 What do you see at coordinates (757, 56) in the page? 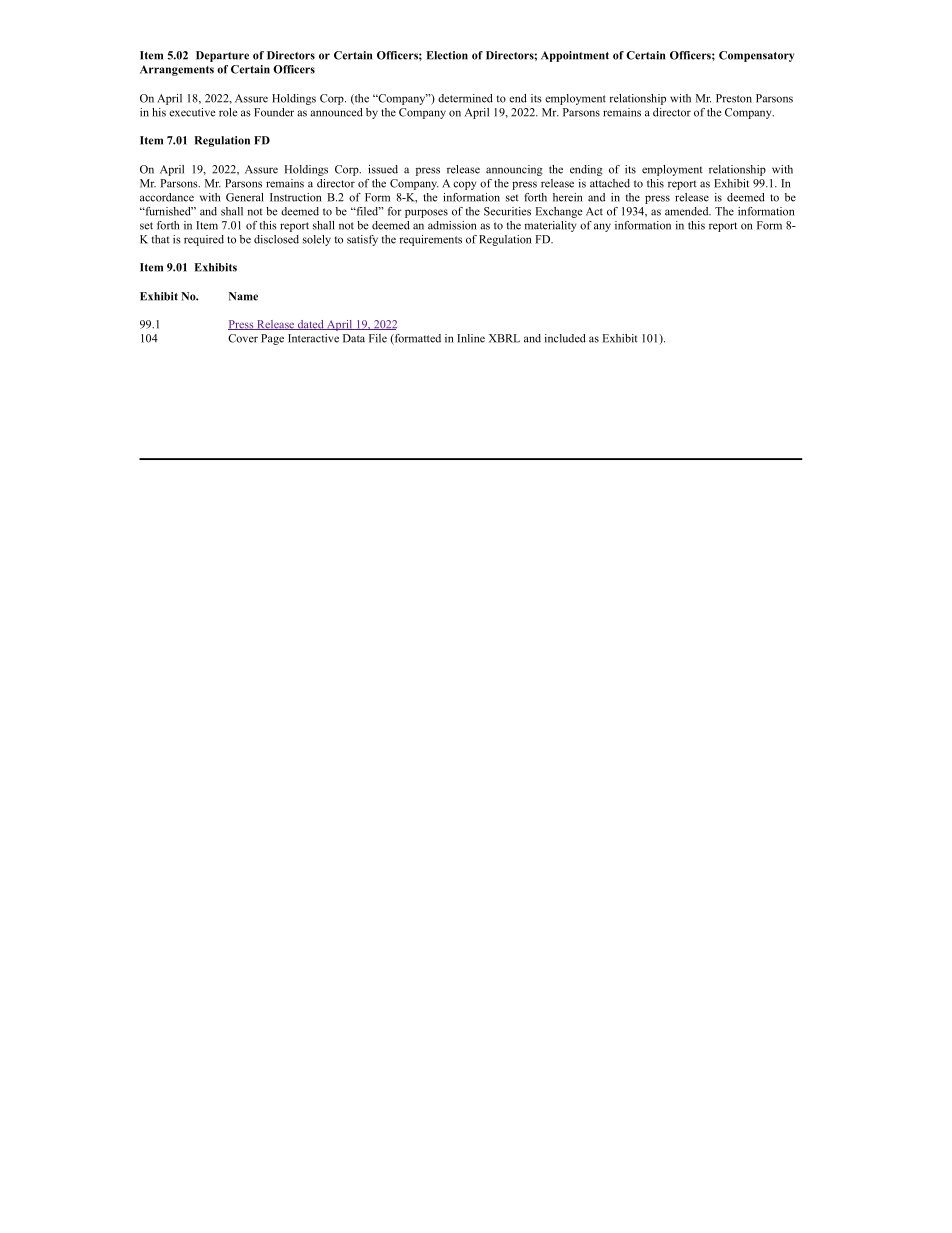
I see `Compensatory` at bounding box center [757, 56].
